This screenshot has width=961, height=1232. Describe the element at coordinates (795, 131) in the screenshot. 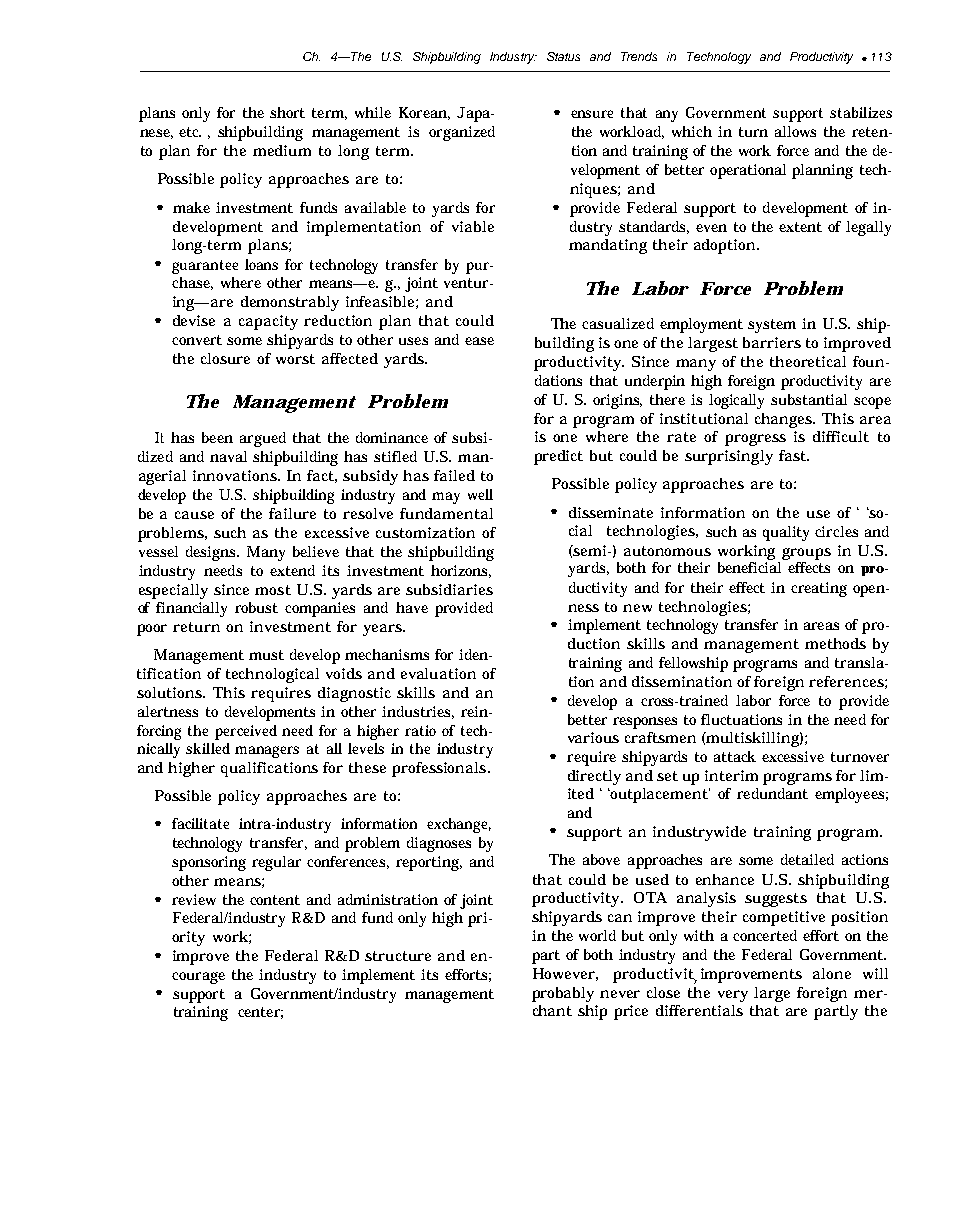

I see `allows` at that location.
